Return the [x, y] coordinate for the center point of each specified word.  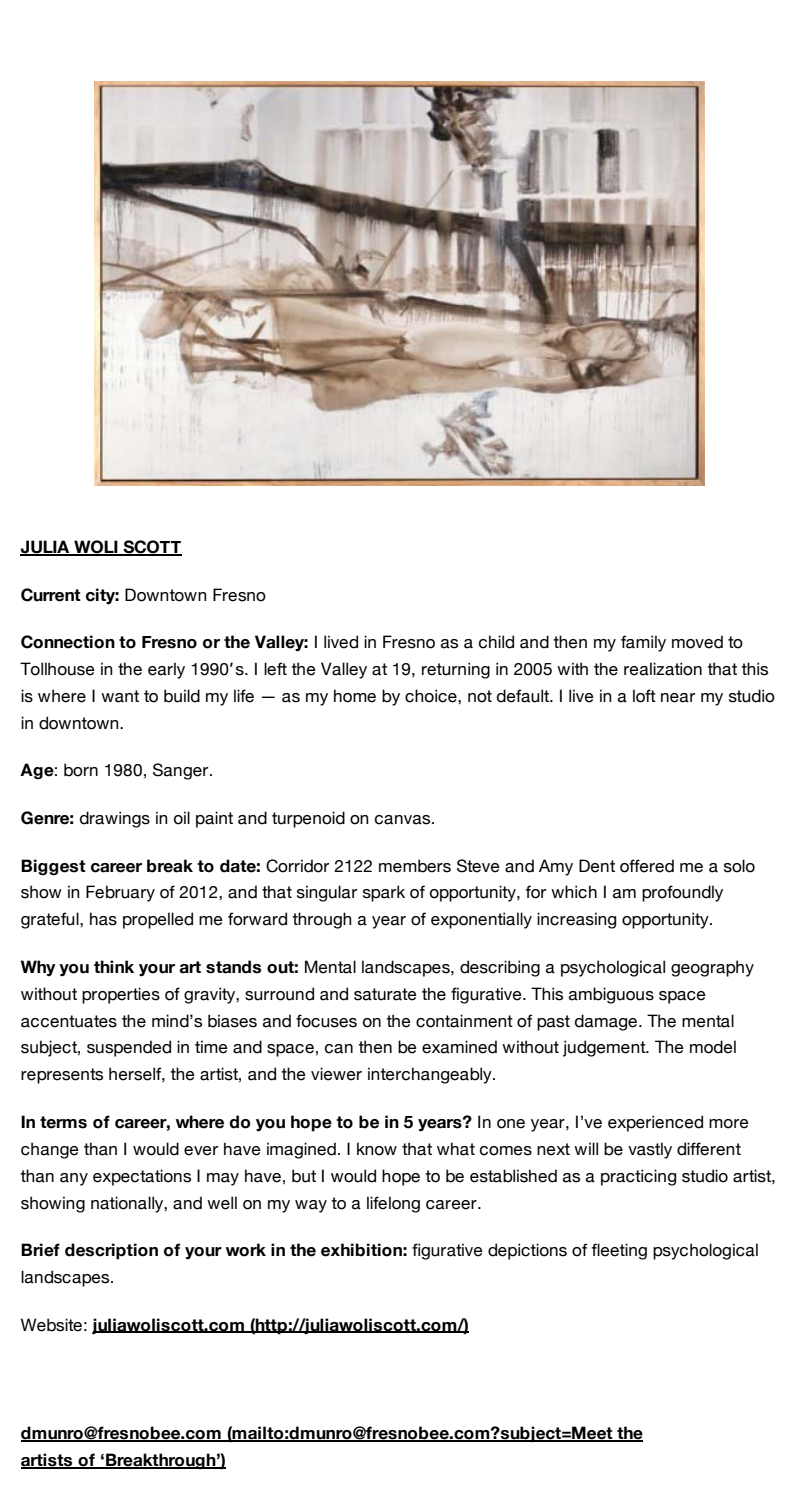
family [643, 643]
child [496, 642]
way [311, 1206]
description [111, 1251]
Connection [68, 642]
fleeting [619, 1251]
